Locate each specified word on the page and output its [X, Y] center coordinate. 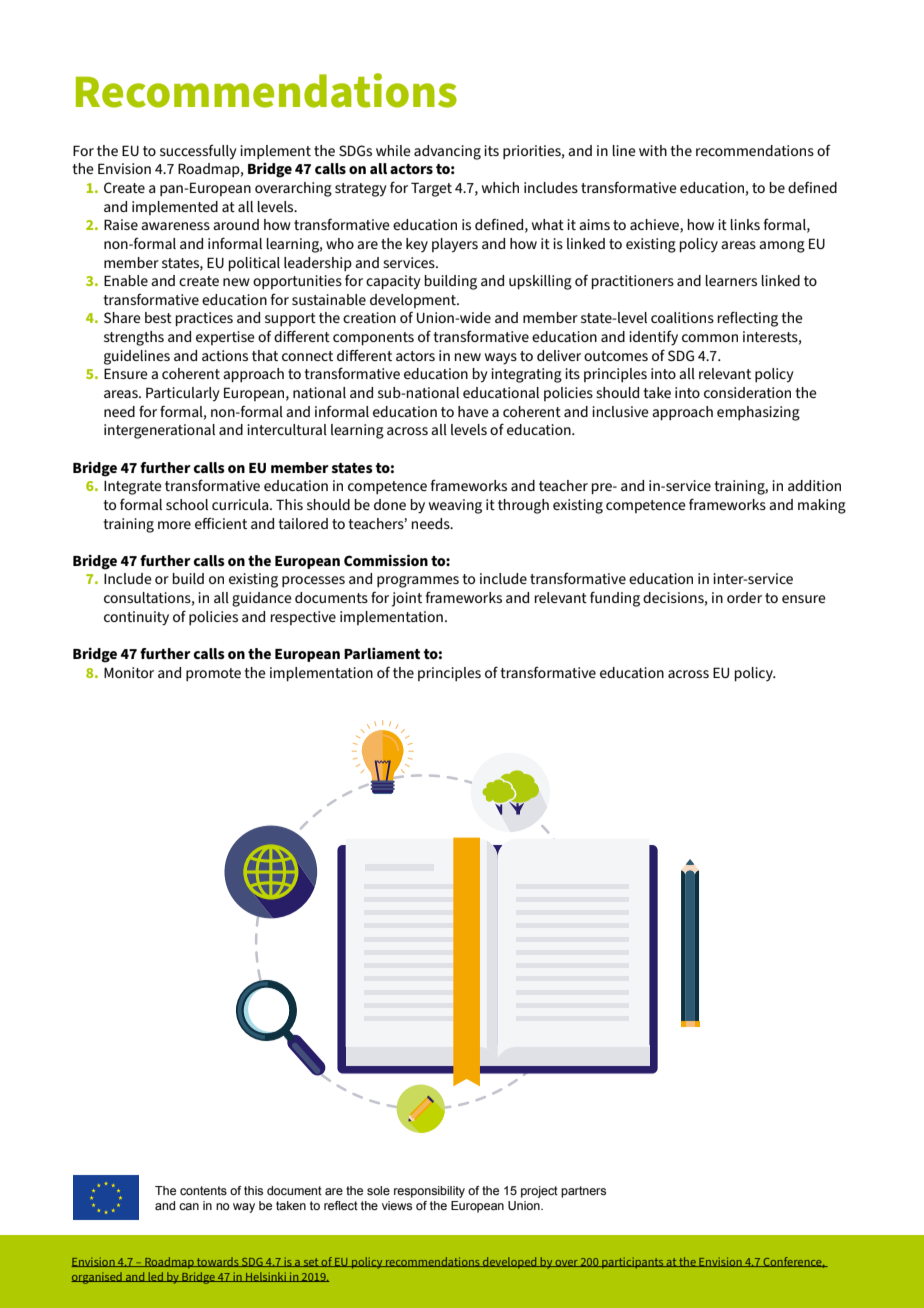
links [745, 224]
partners [583, 1192]
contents [203, 1190]
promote [213, 674]
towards [218, 1262]
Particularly [183, 394]
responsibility [429, 1192]
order [744, 597]
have [473, 411]
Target [431, 189]
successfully [198, 152]
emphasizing [758, 413]
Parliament [382, 653]
